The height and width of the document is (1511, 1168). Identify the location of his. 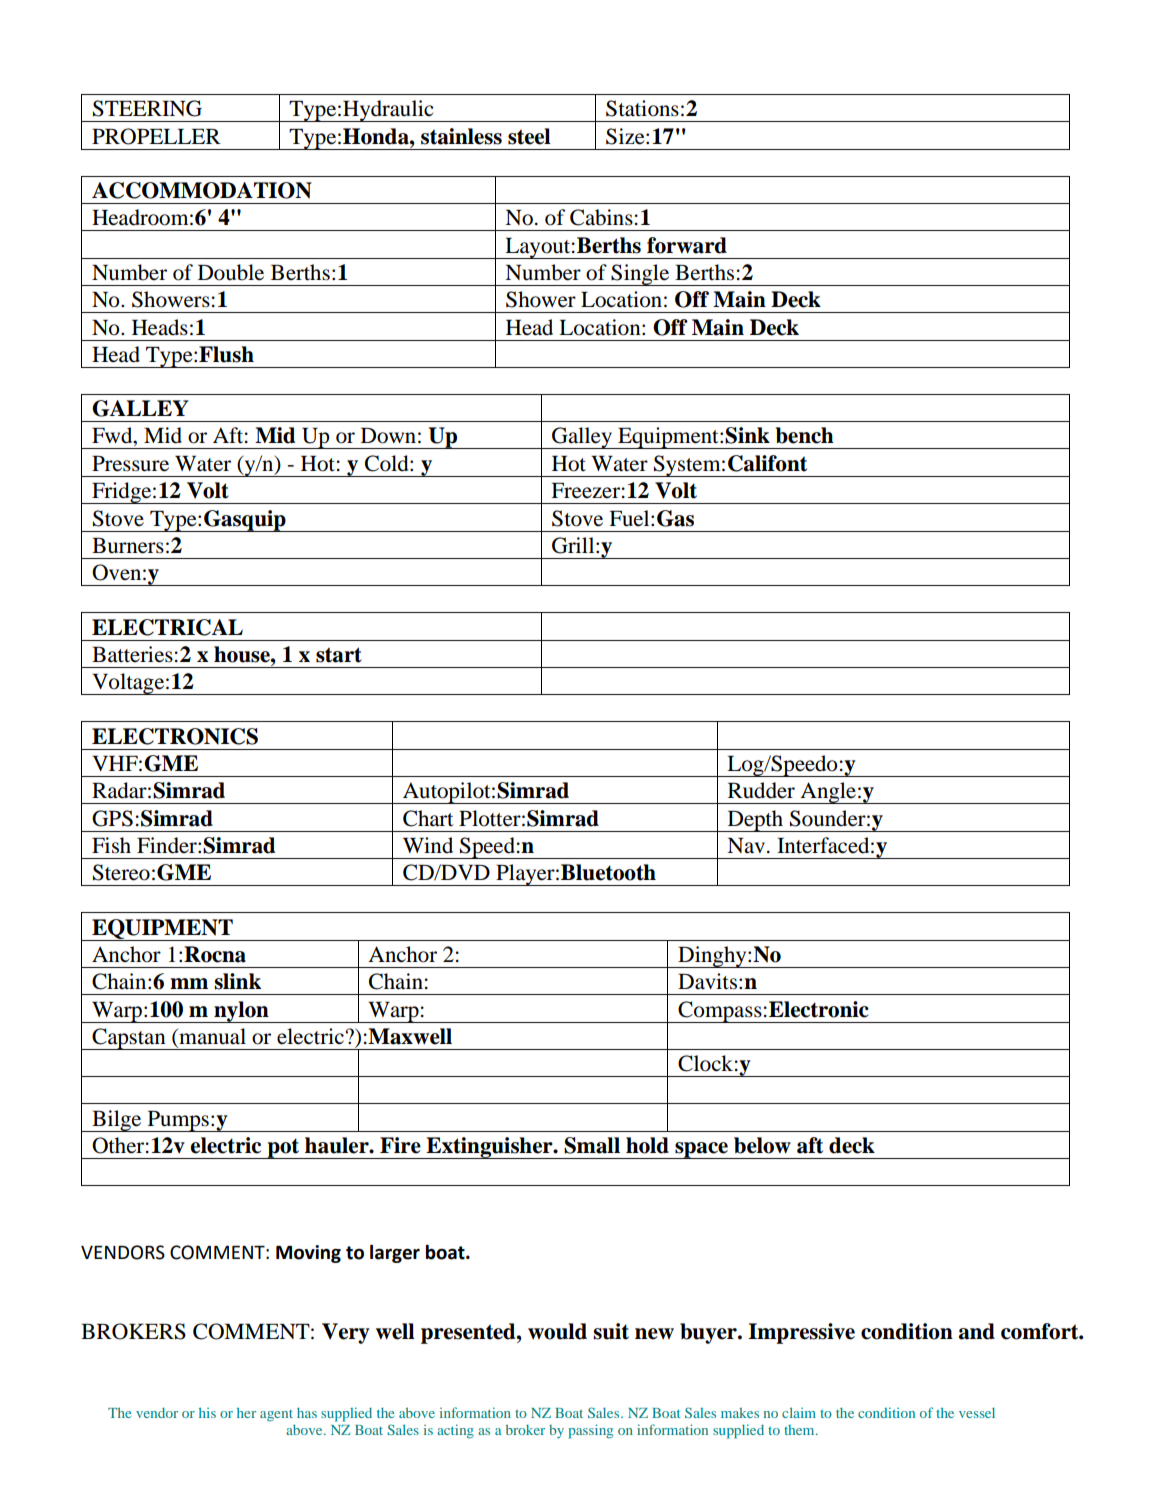
(207, 1412).
